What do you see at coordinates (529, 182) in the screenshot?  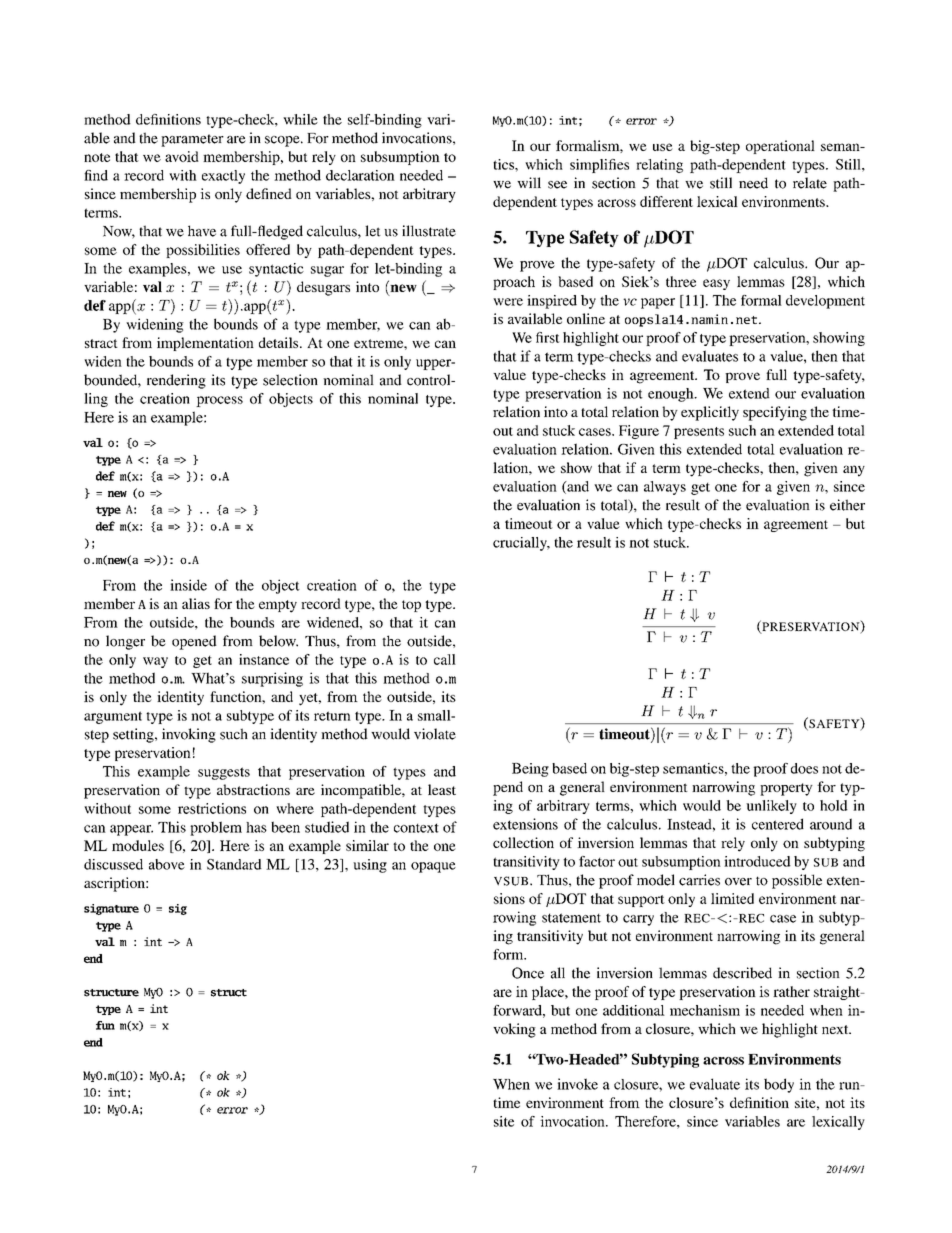 I see `will` at bounding box center [529, 182].
